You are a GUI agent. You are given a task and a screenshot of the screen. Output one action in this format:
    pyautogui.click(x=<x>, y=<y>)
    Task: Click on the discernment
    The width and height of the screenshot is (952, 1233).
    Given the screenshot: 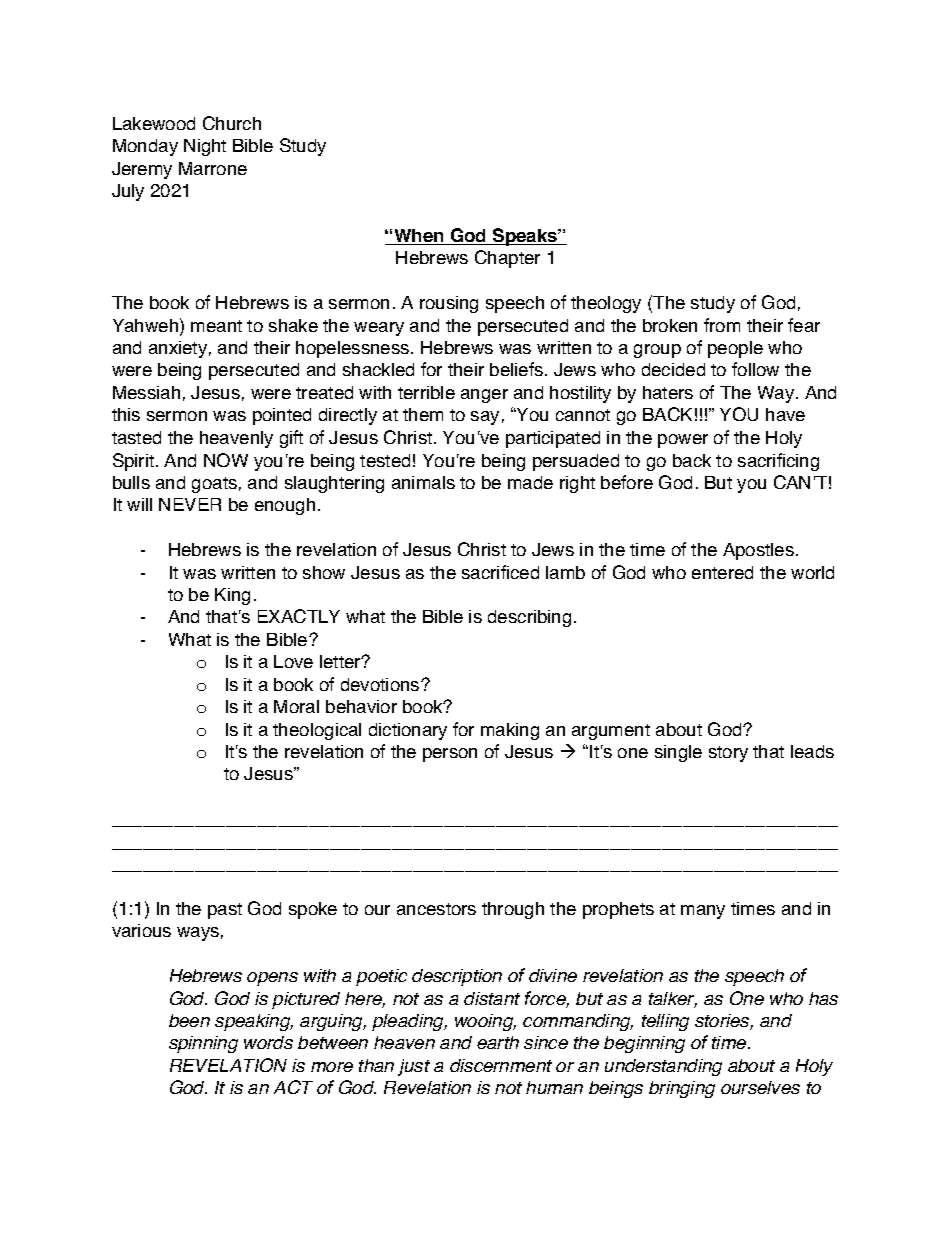 What is the action you would take?
    pyautogui.click(x=501, y=1065)
